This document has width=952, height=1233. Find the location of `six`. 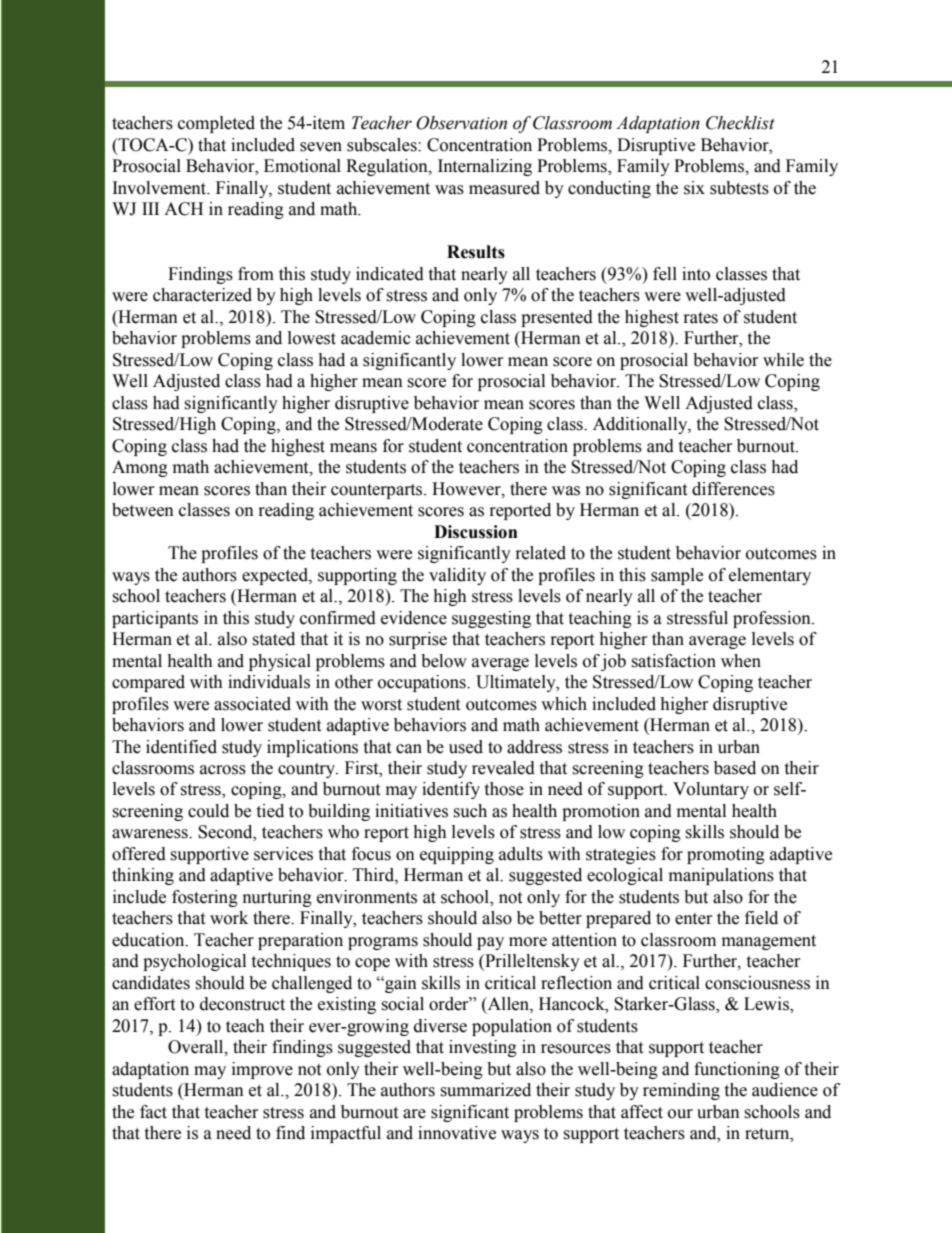

six is located at coordinates (694, 188).
